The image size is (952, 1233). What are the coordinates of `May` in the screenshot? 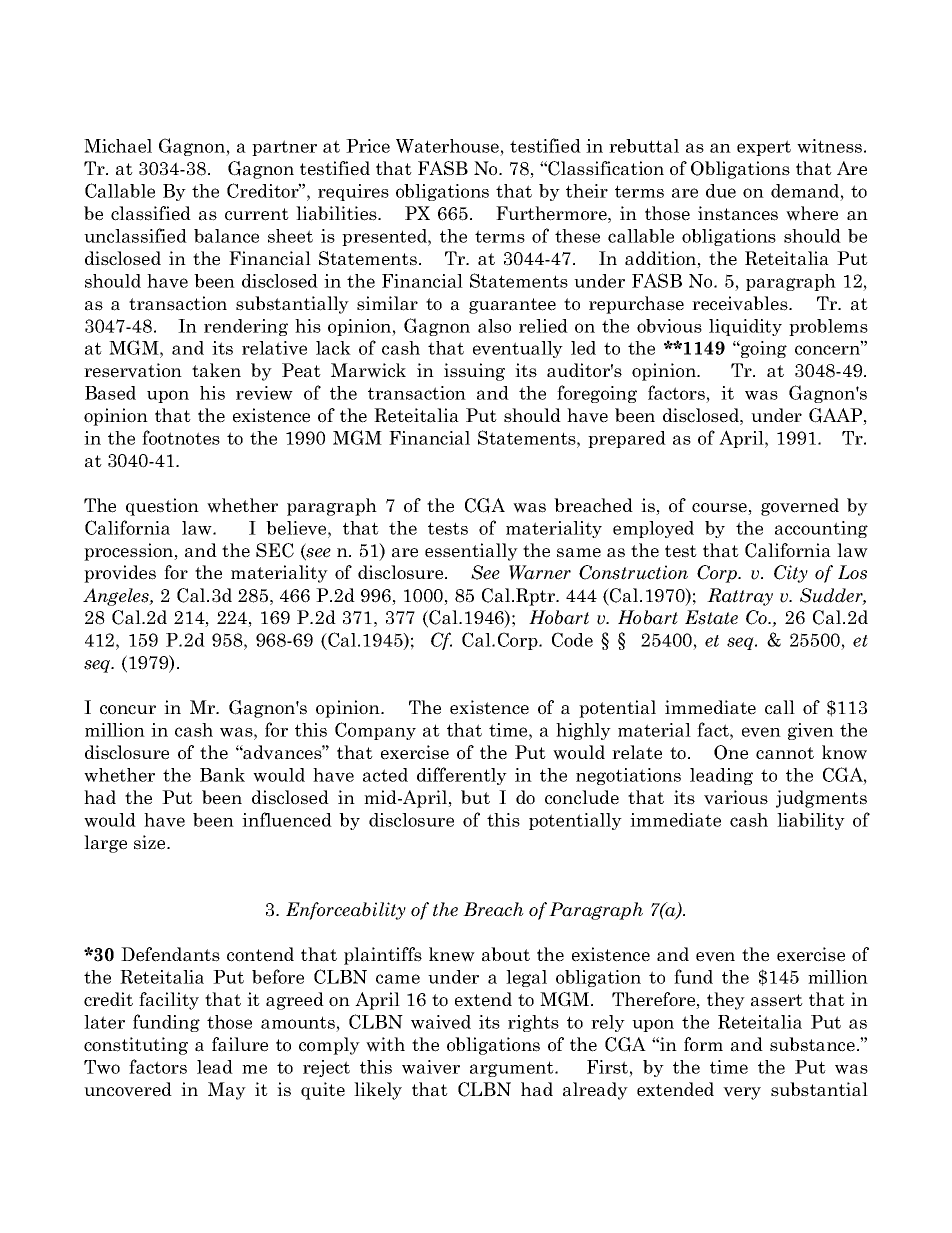 It's located at (227, 1091).
